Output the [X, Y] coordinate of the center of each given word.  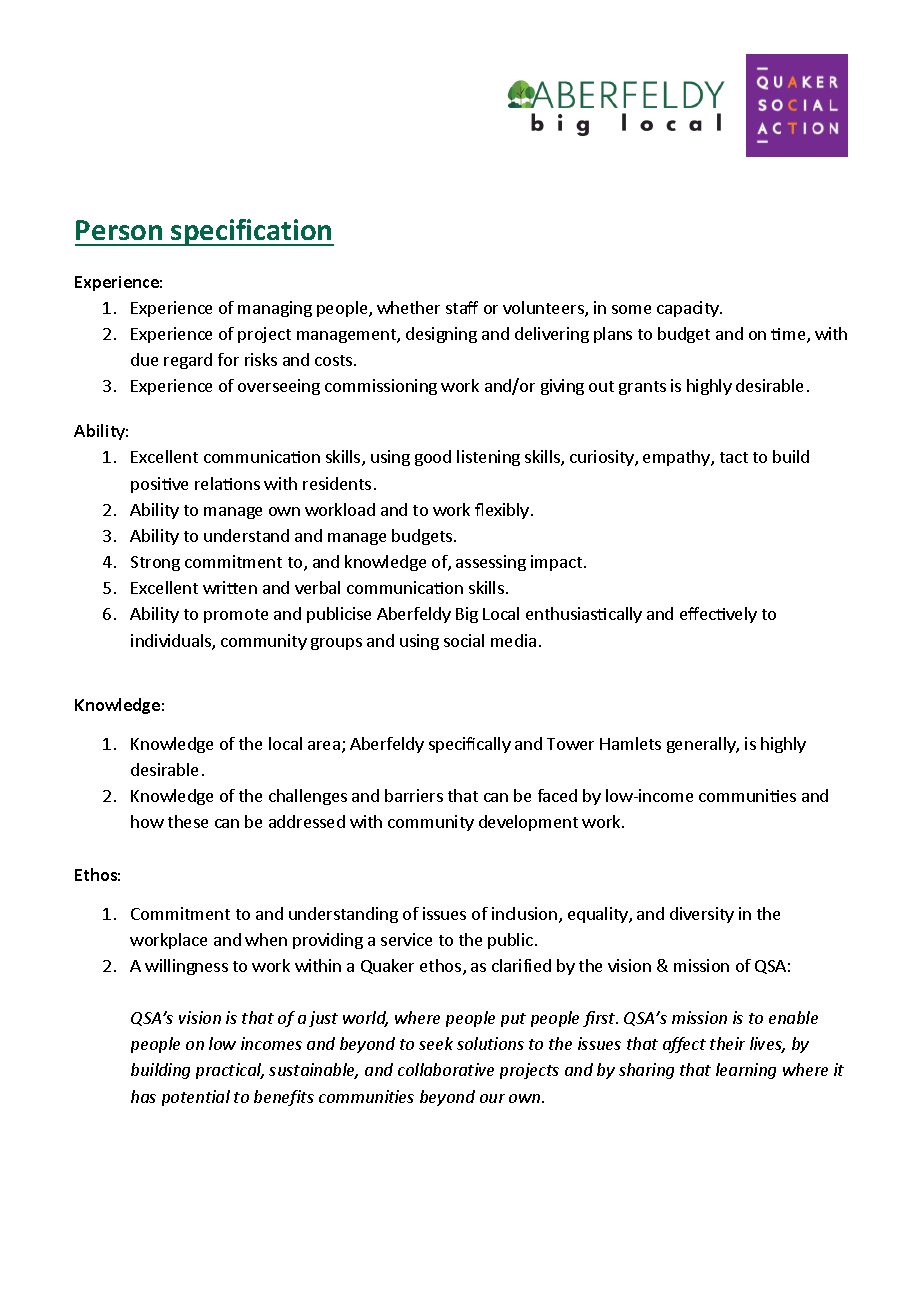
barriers [414, 795]
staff [462, 307]
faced [557, 795]
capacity [689, 309]
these [188, 821]
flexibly [502, 511]
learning [746, 1071]
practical [230, 1071]
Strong [155, 563]
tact [734, 457]
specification [252, 232]
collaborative [446, 1069]
